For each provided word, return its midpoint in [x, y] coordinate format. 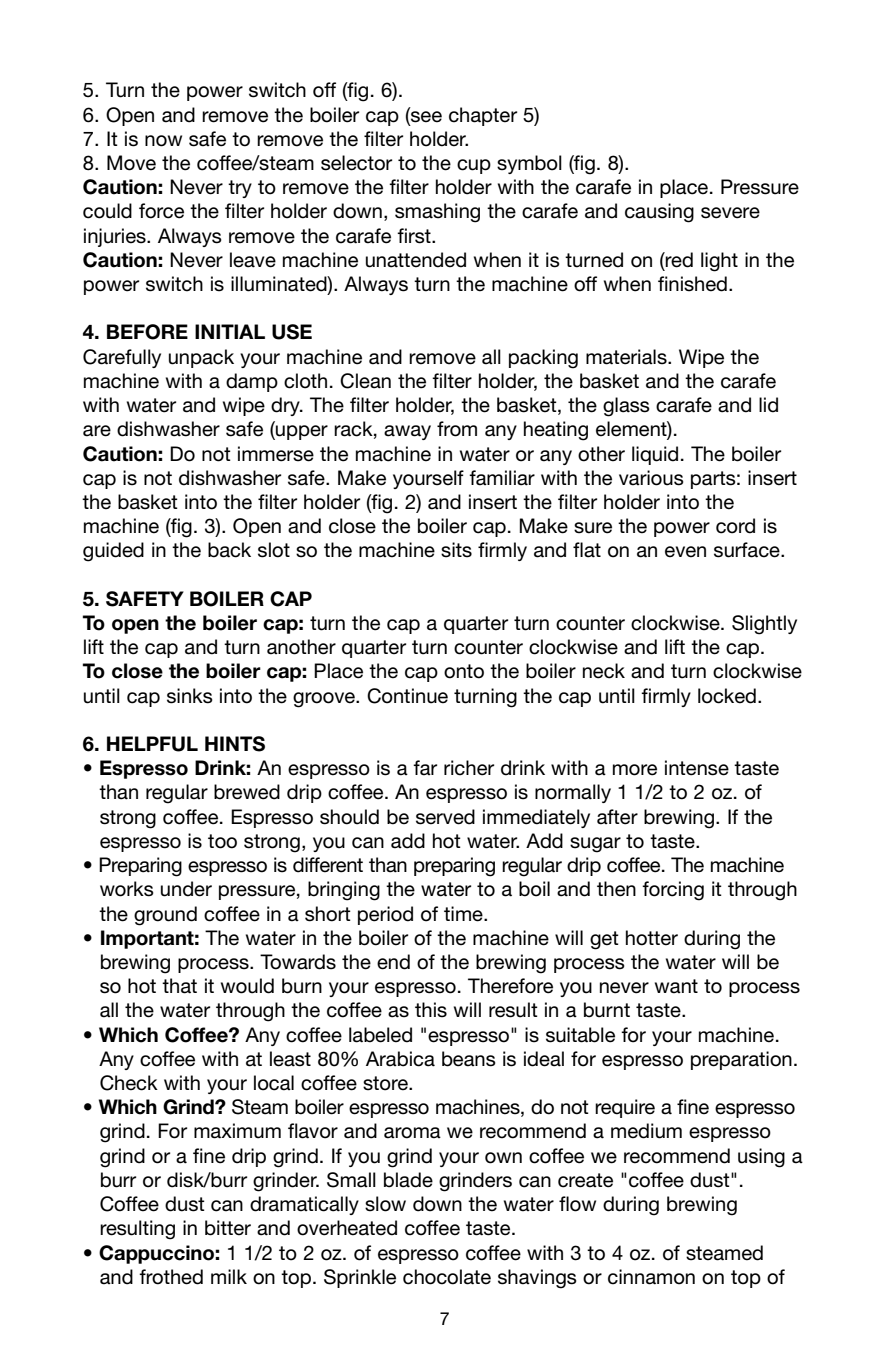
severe [730, 213]
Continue [407, 696]
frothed [171, 1277]
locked [727, 696]
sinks [190, 696]
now [163, 141]
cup [474, 166]
